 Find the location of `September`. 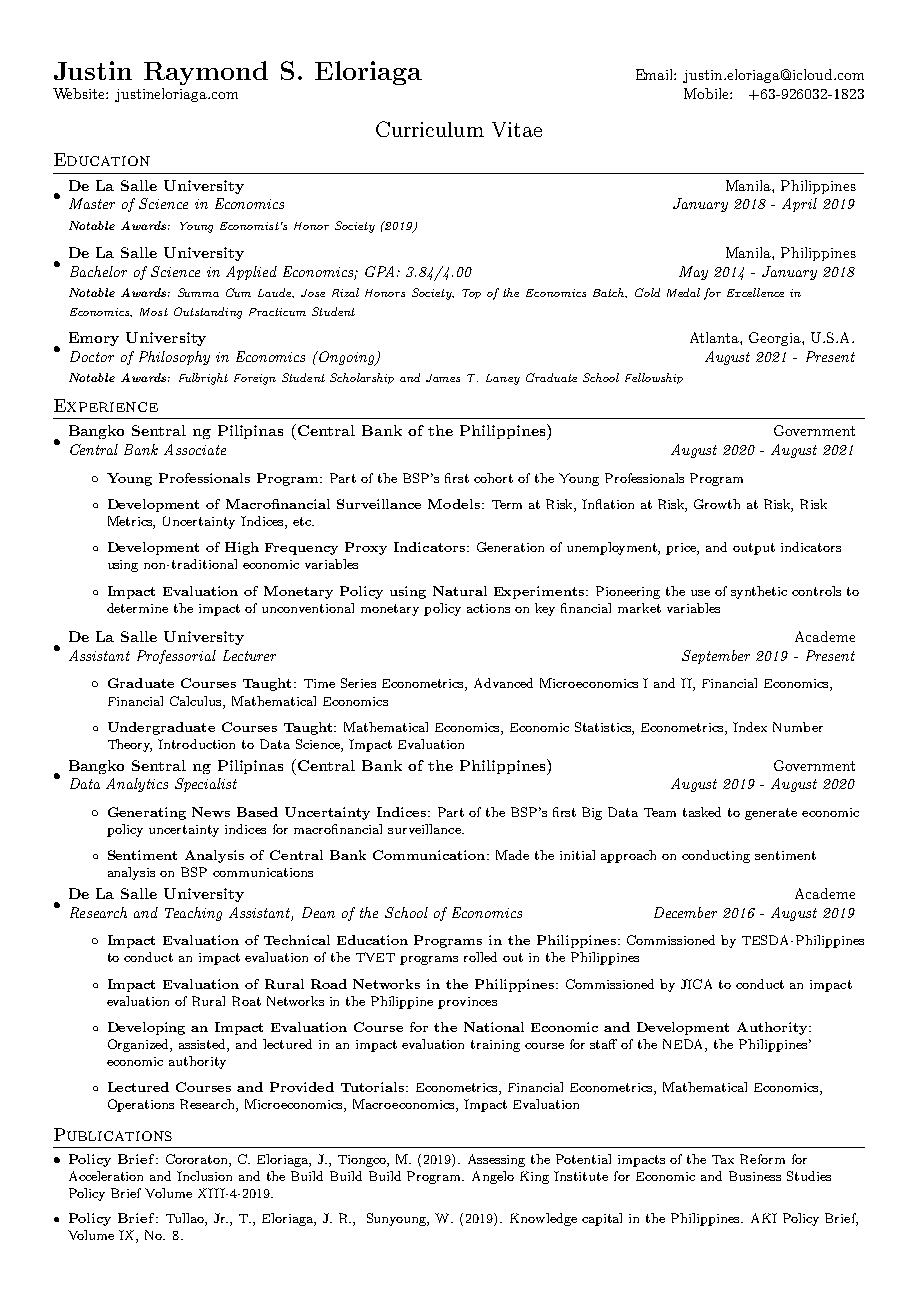

September is located at coordinates (716, 657).
